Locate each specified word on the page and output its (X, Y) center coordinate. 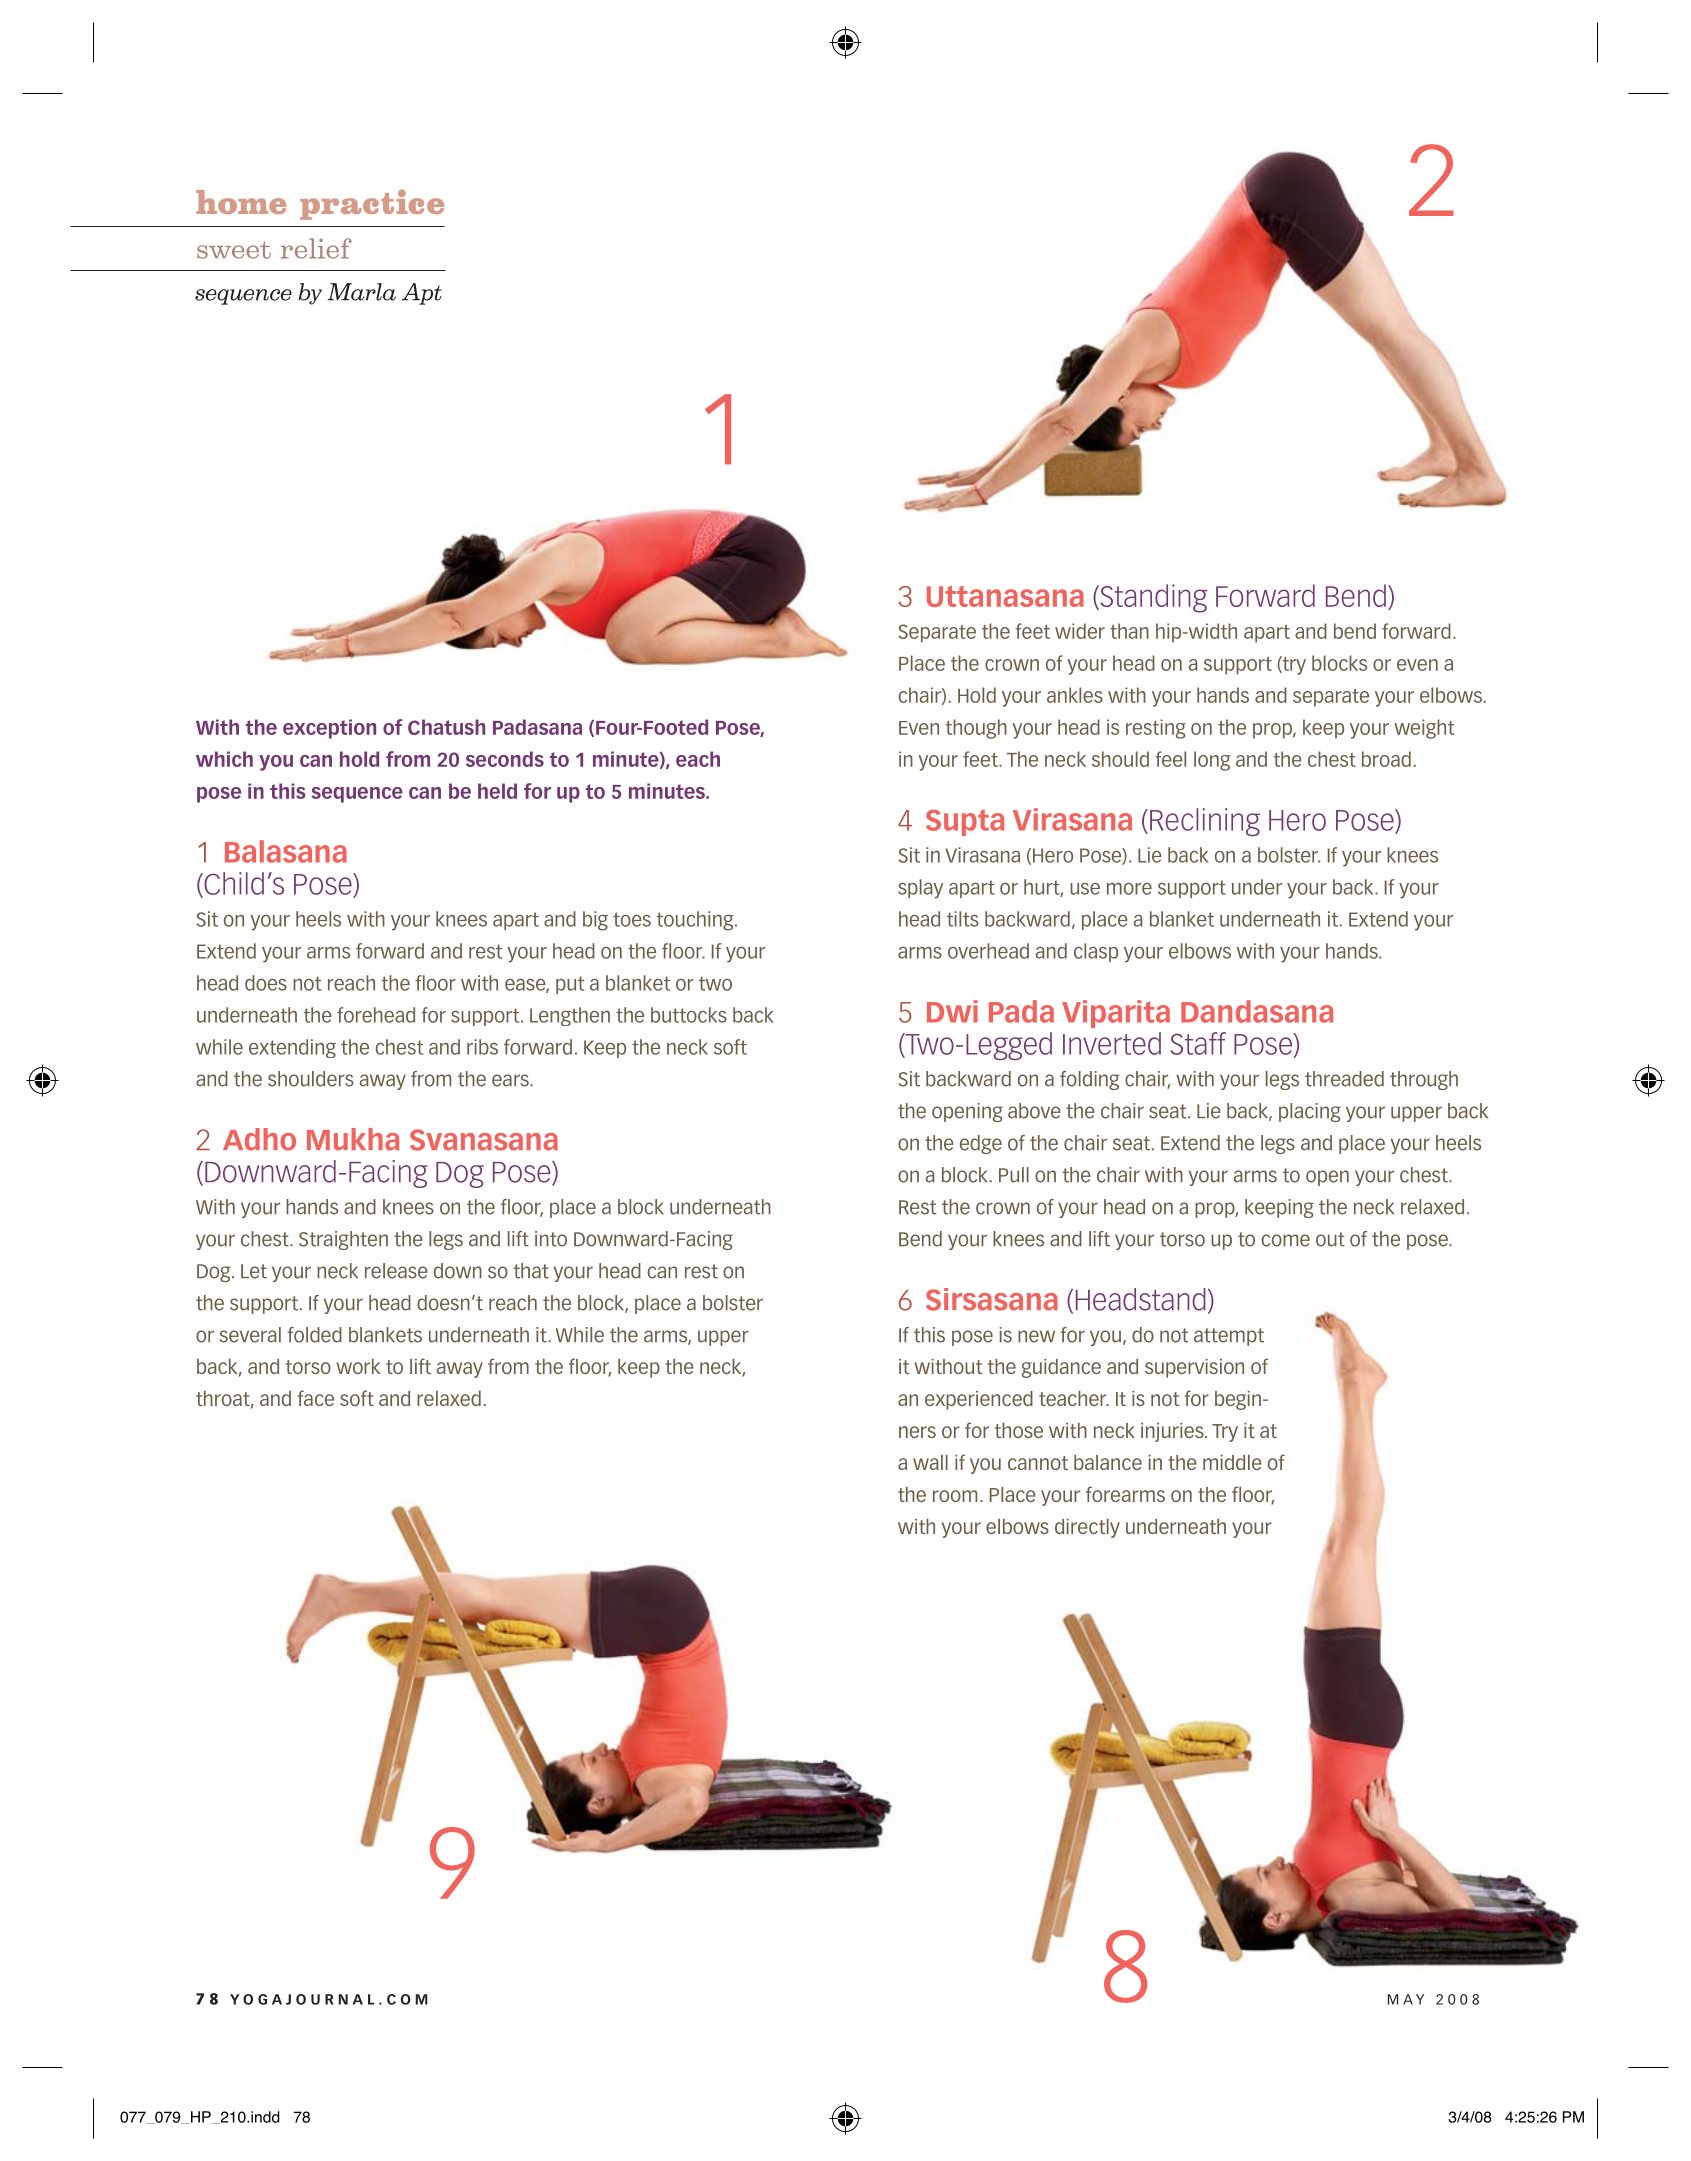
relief (316, 248)
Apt (422, 294)
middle (1232, 1462)
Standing (1152, 598)
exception (329, 729)
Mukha (353, 1139)
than (1129, 631)
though (976, 729)
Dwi (952, 1011)
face (316, 1398)
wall (930, 1462)
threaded (1344, 1079)
